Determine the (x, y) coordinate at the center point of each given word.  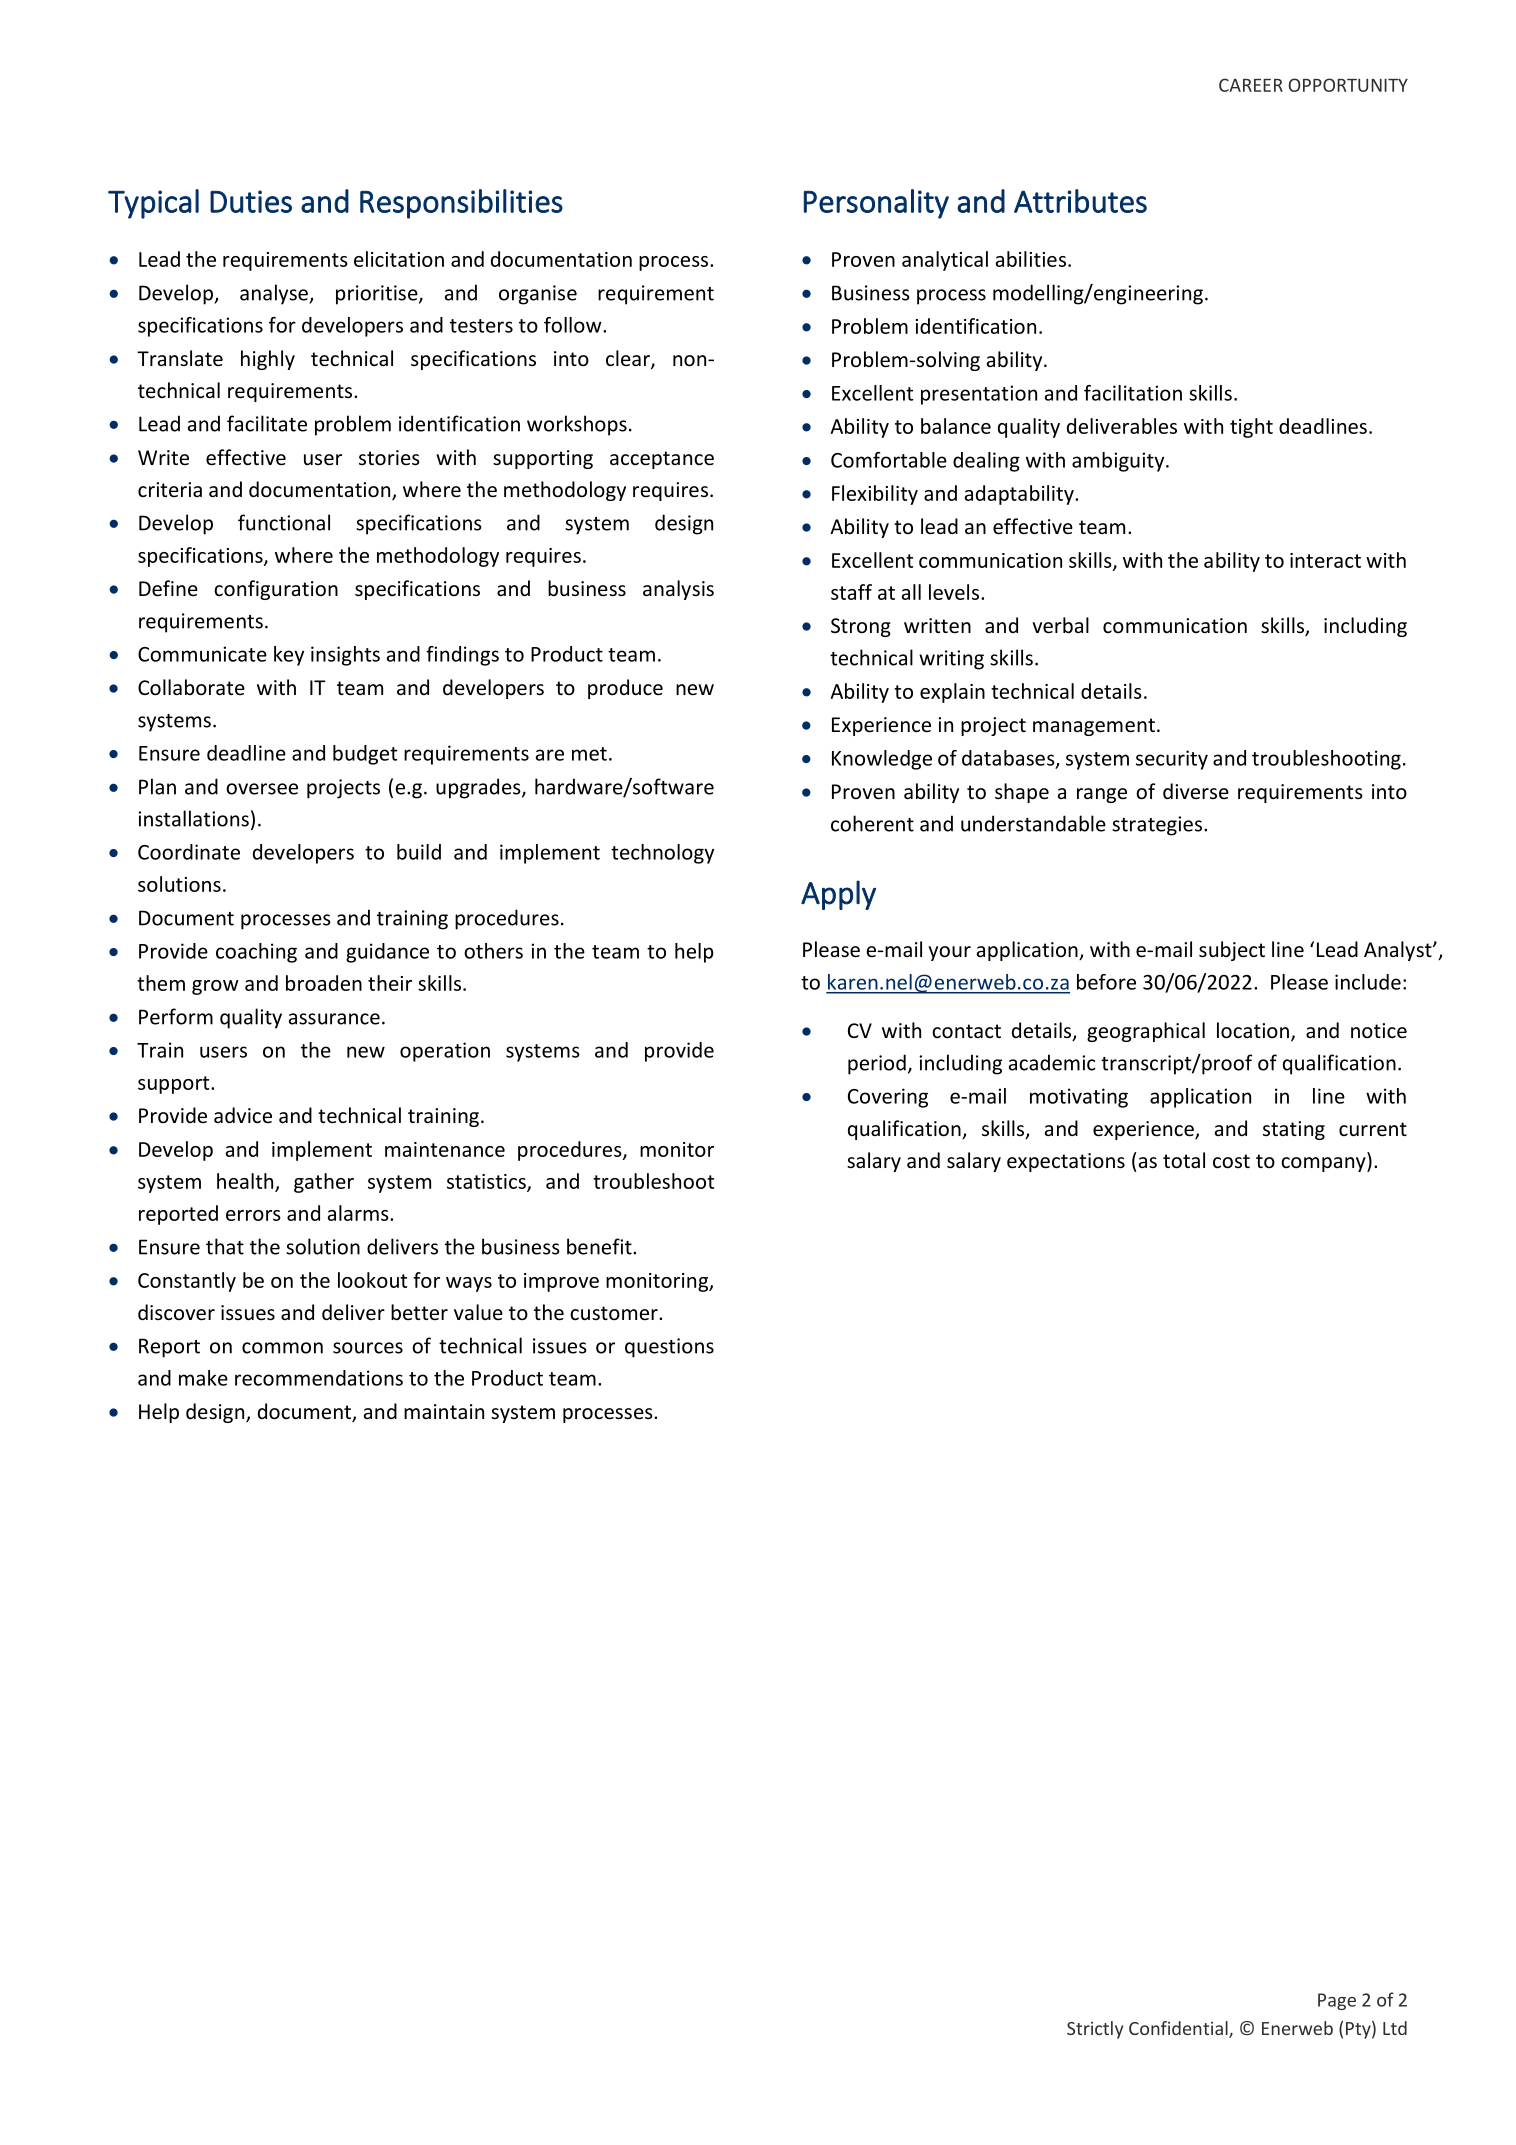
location (1253, 1030)
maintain (444, 1411)
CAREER (1251, 85)
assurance (334, 1019)
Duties (251, 201)
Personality (876, 204)
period (877, 1064)
